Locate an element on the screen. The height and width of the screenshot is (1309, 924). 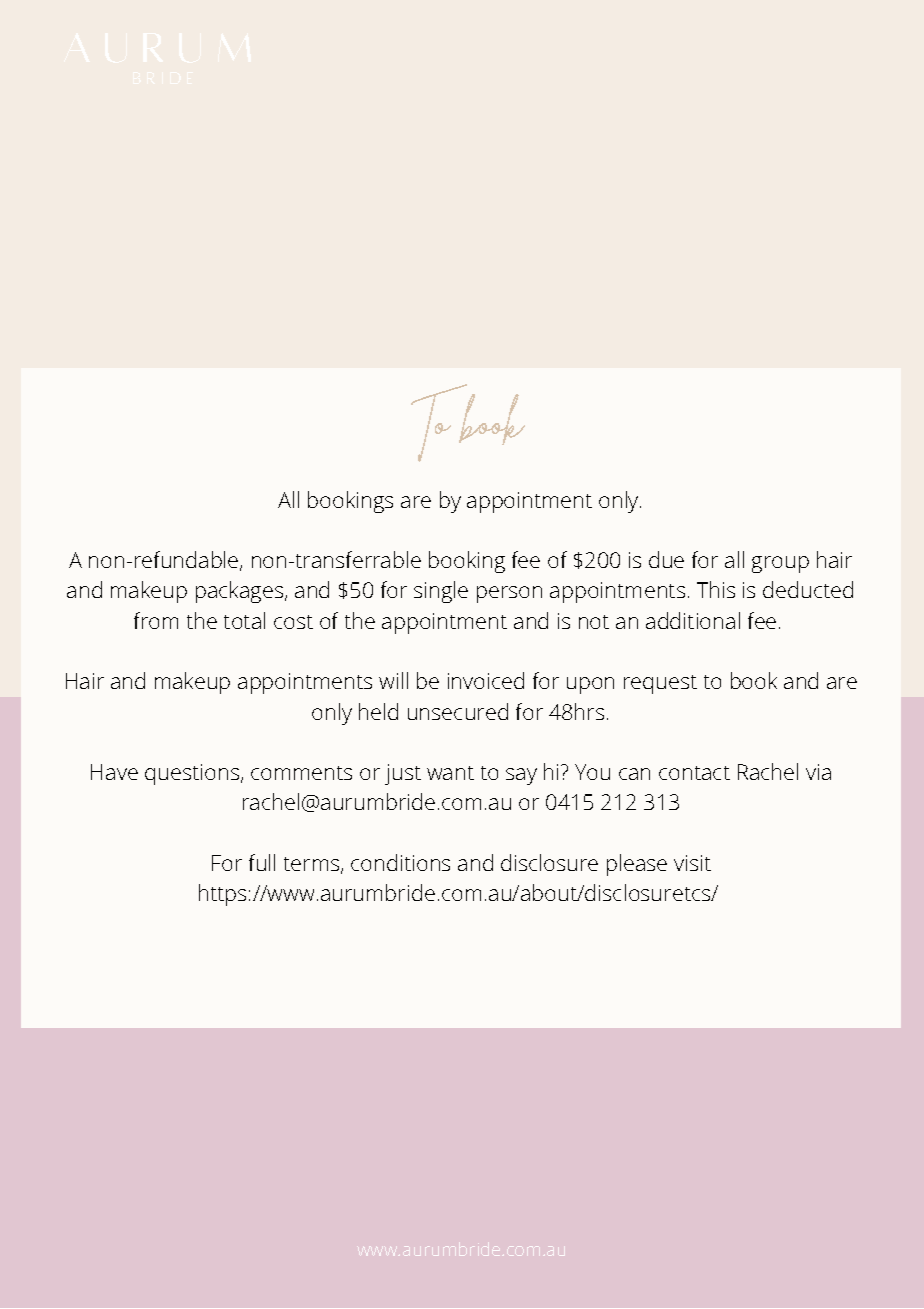
from is located at coordinates (156, 620).
